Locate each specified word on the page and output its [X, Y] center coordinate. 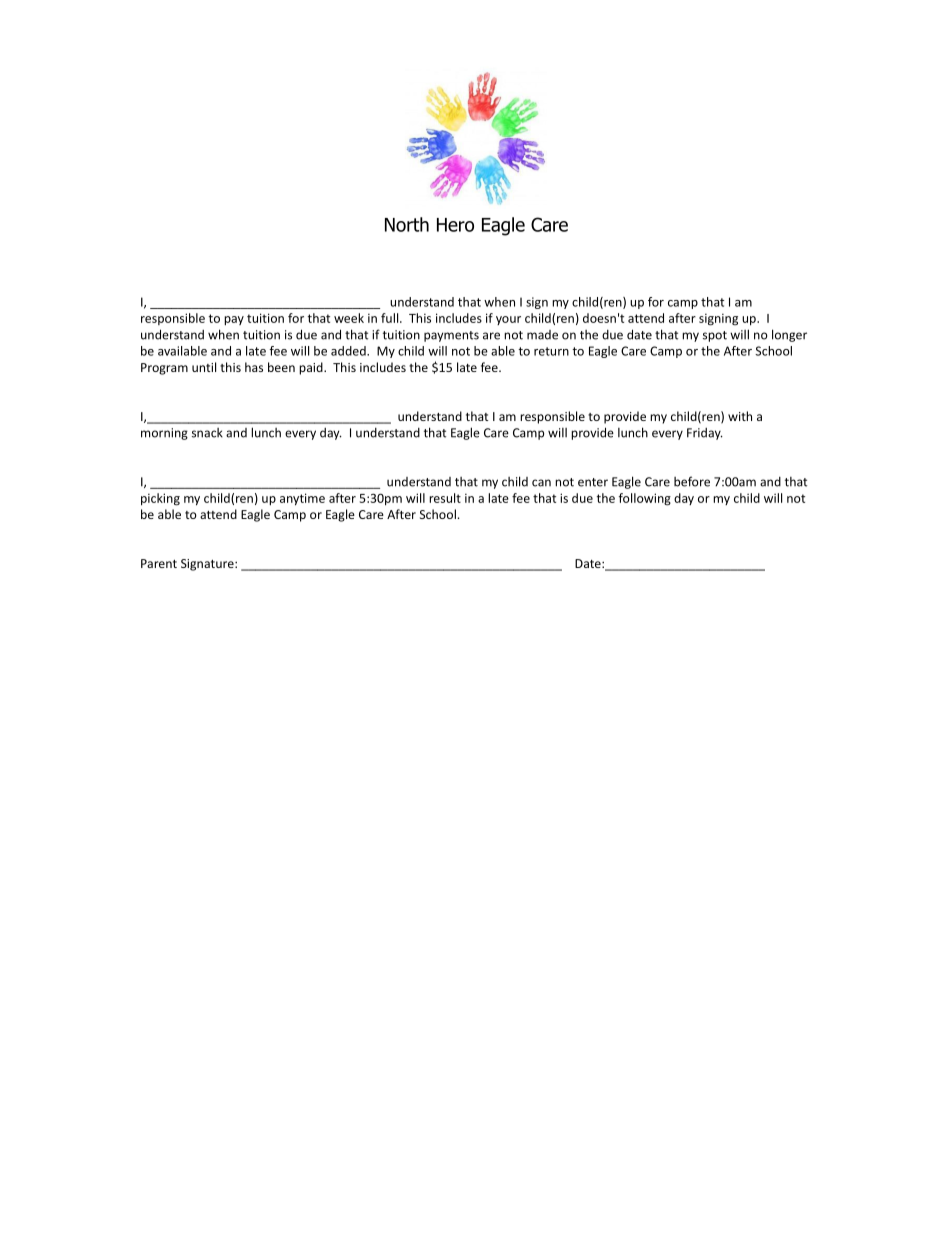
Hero [455, 225]
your [508, 320]
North [407, 224]
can [541, 483]
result [445, 498]
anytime [302, 499]
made [542, 335]
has [254, 367]
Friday [705, 434]
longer [789, 335]
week [349, 318]
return [551, 351]
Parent [159, 563]
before [692, 481]
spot [715, 336]
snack [207, 433]
